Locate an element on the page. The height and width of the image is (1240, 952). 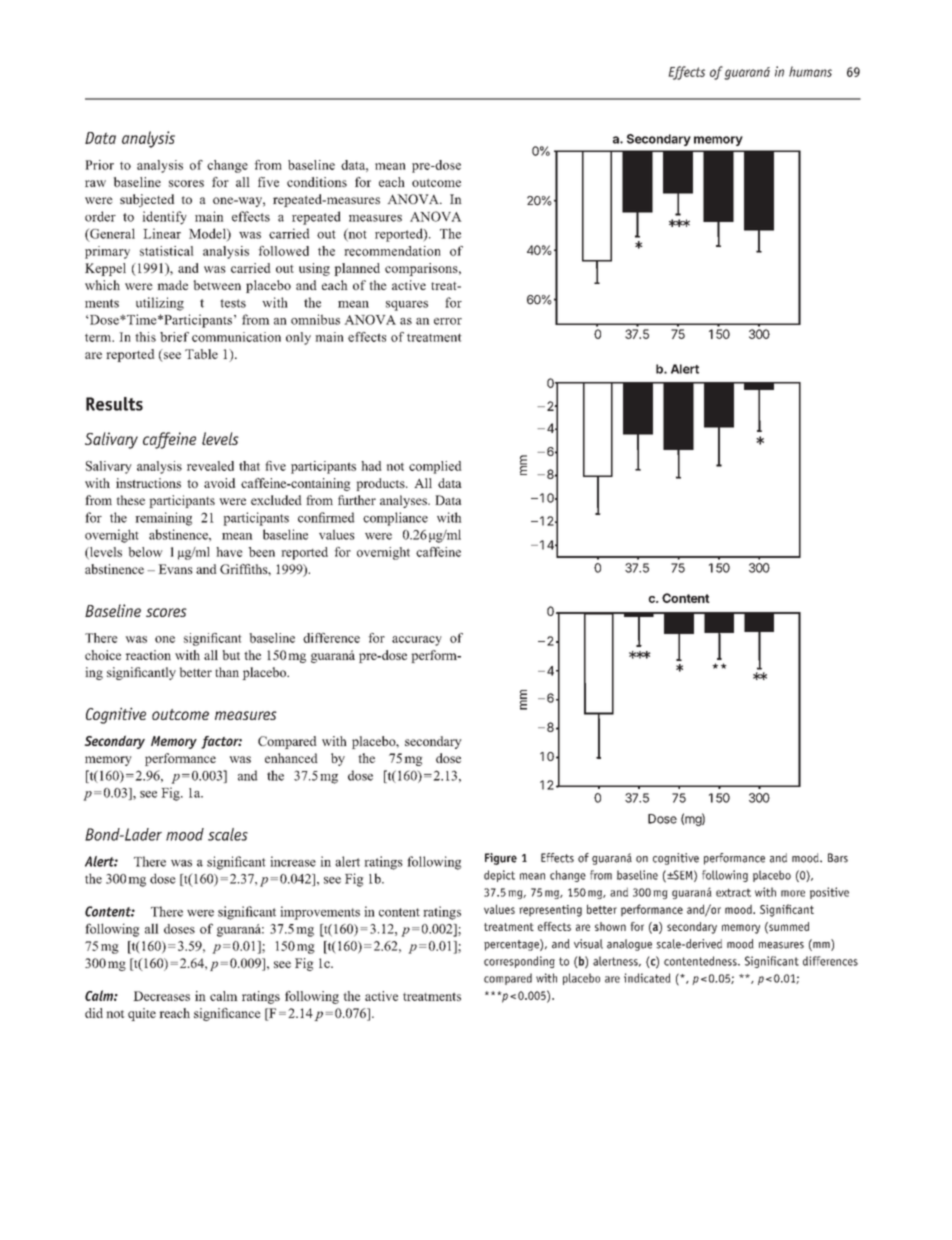
Prior is located at coordinates (99, 165).
